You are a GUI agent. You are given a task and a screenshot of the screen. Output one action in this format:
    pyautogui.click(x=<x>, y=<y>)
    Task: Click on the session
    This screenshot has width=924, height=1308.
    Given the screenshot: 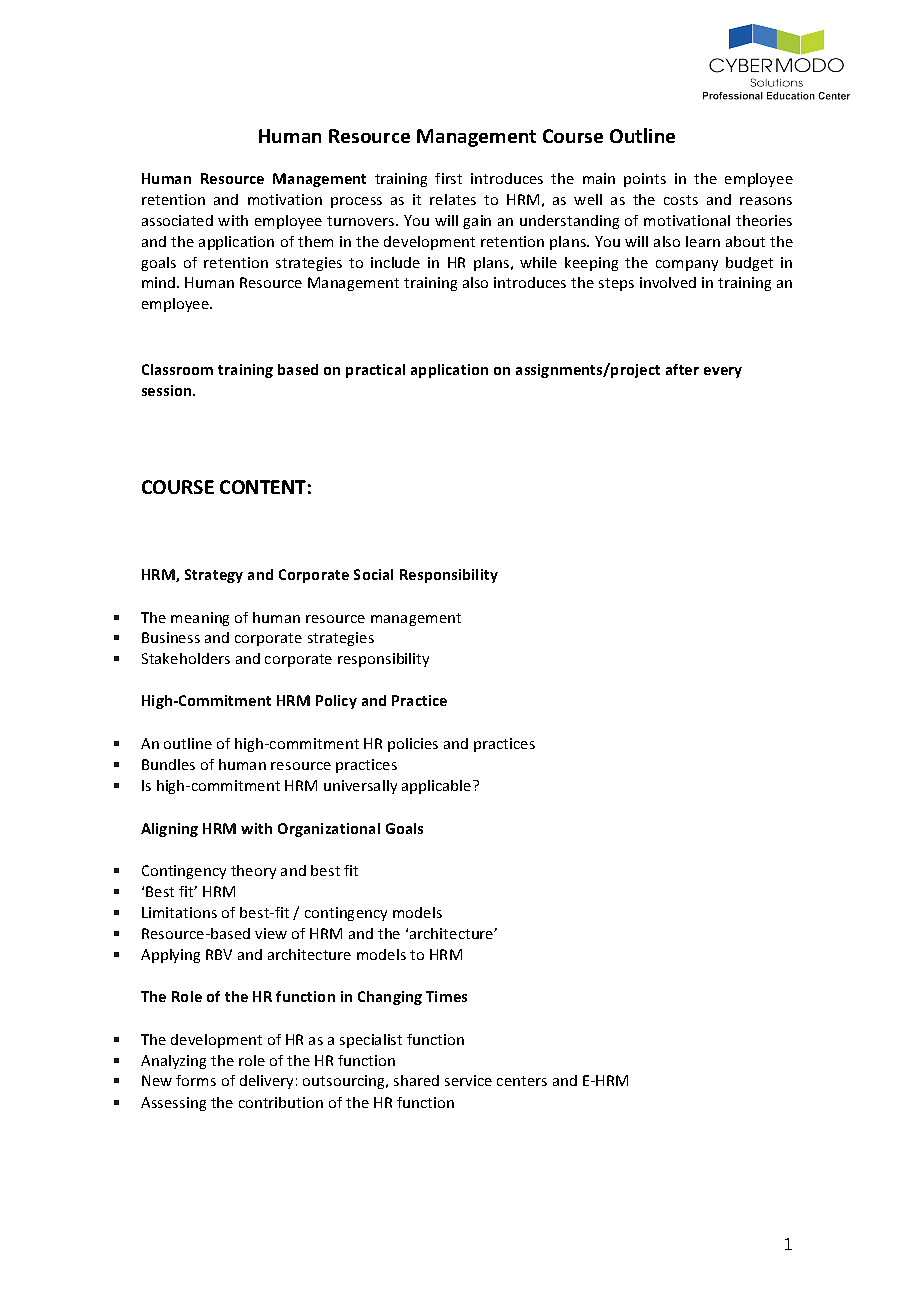 What is the action you would take?
    pyautogui.click(x=168, y=390)
